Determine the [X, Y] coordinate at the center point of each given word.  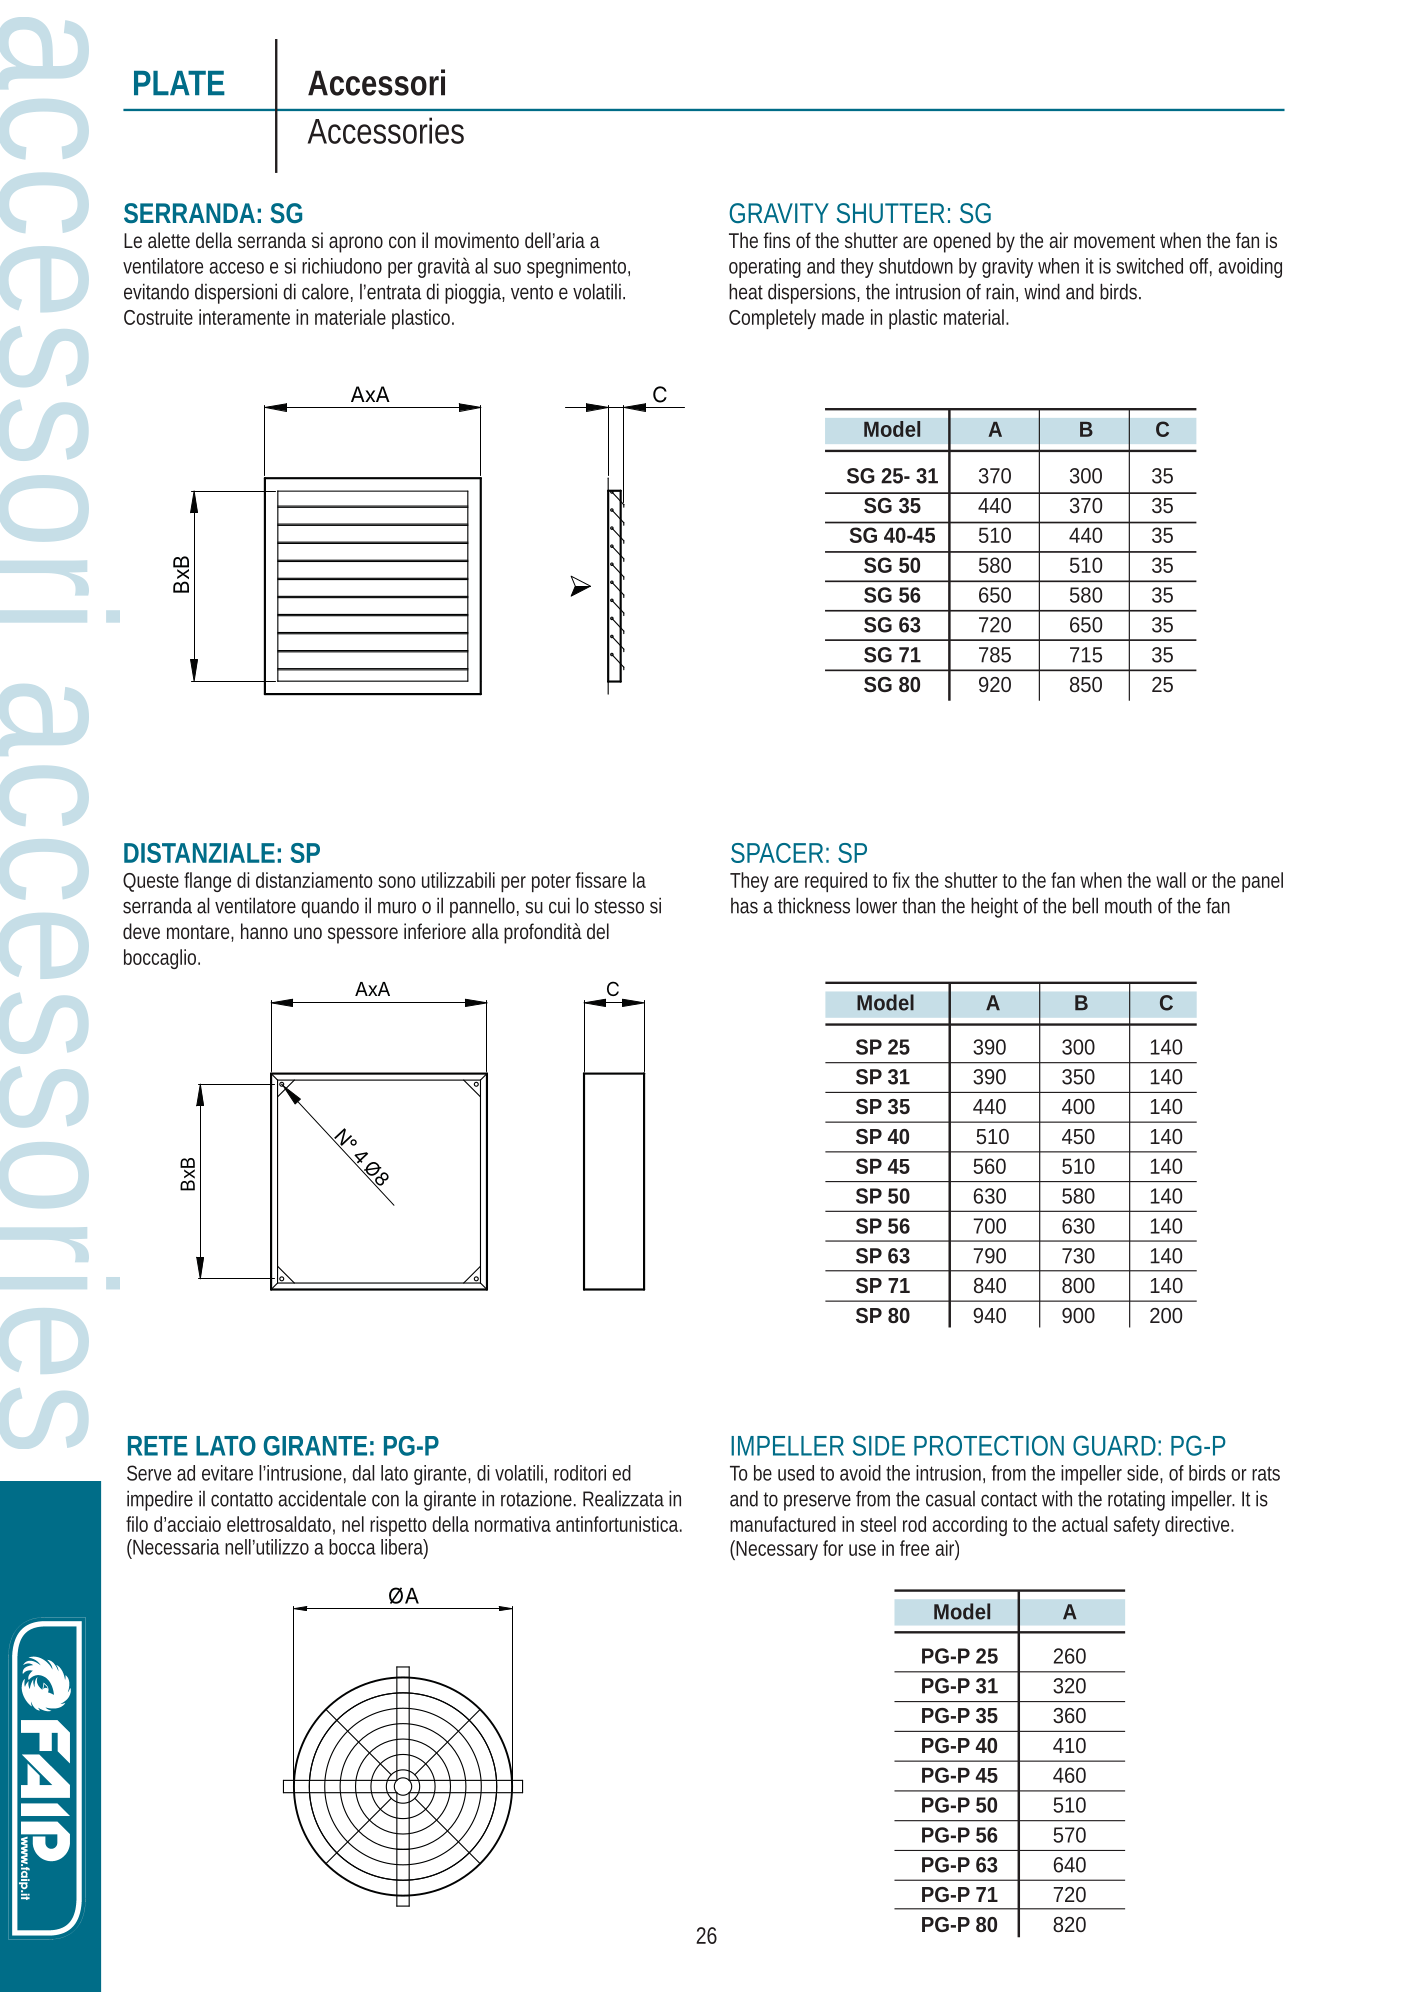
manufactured [783, 1524]
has [744, 906]
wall [1171, 880]
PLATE [179, 83]
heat [746, 291]
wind [1042, 291]
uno [308, 933]
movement [1114, 241]
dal [363, 1473]
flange [207, 882]
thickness [814, 905]
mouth [1128, 905]
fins [776, 240]
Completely [772, 319]
